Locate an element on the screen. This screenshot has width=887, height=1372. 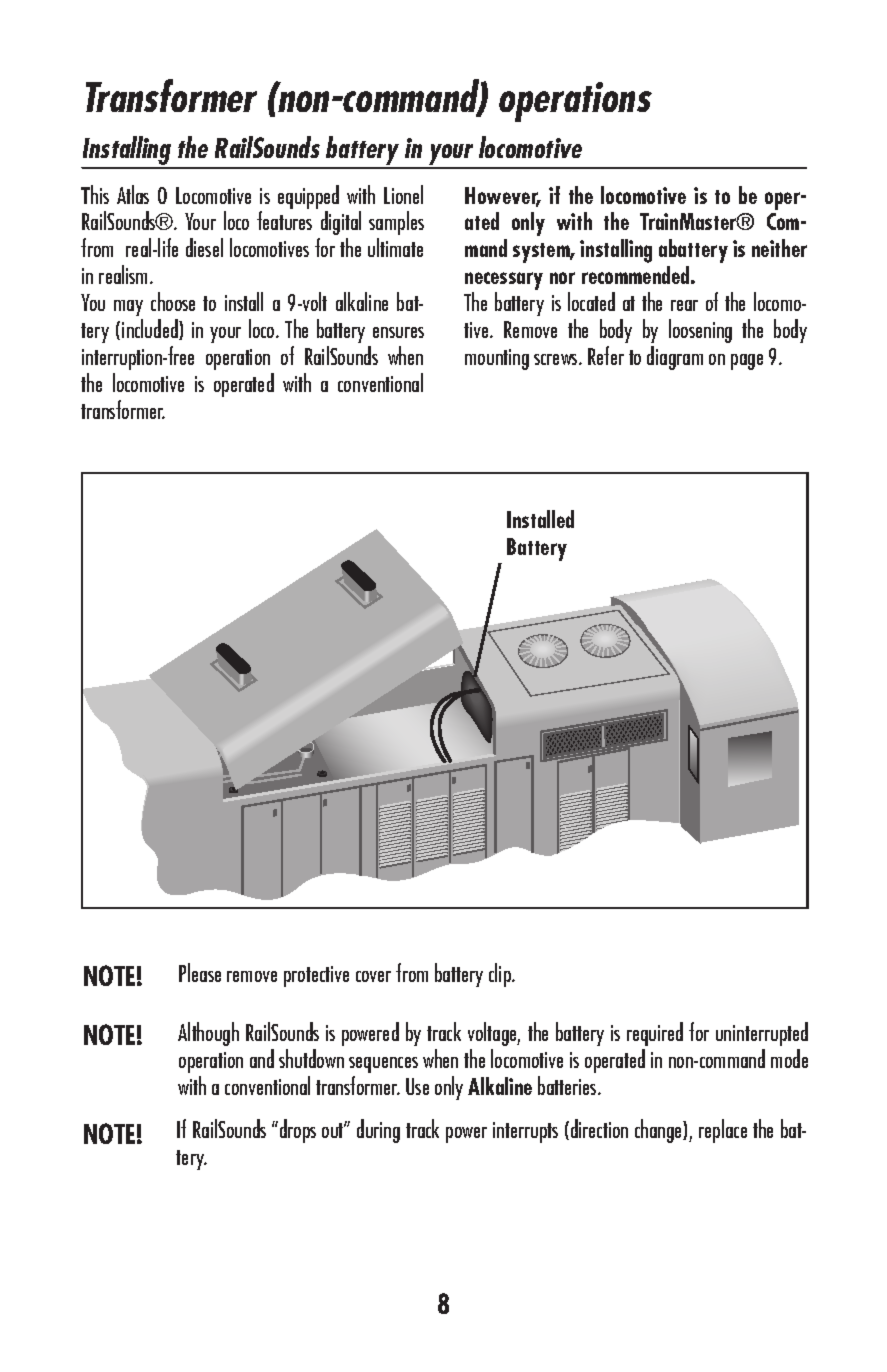
clip is located at coordinates (501, 975).
